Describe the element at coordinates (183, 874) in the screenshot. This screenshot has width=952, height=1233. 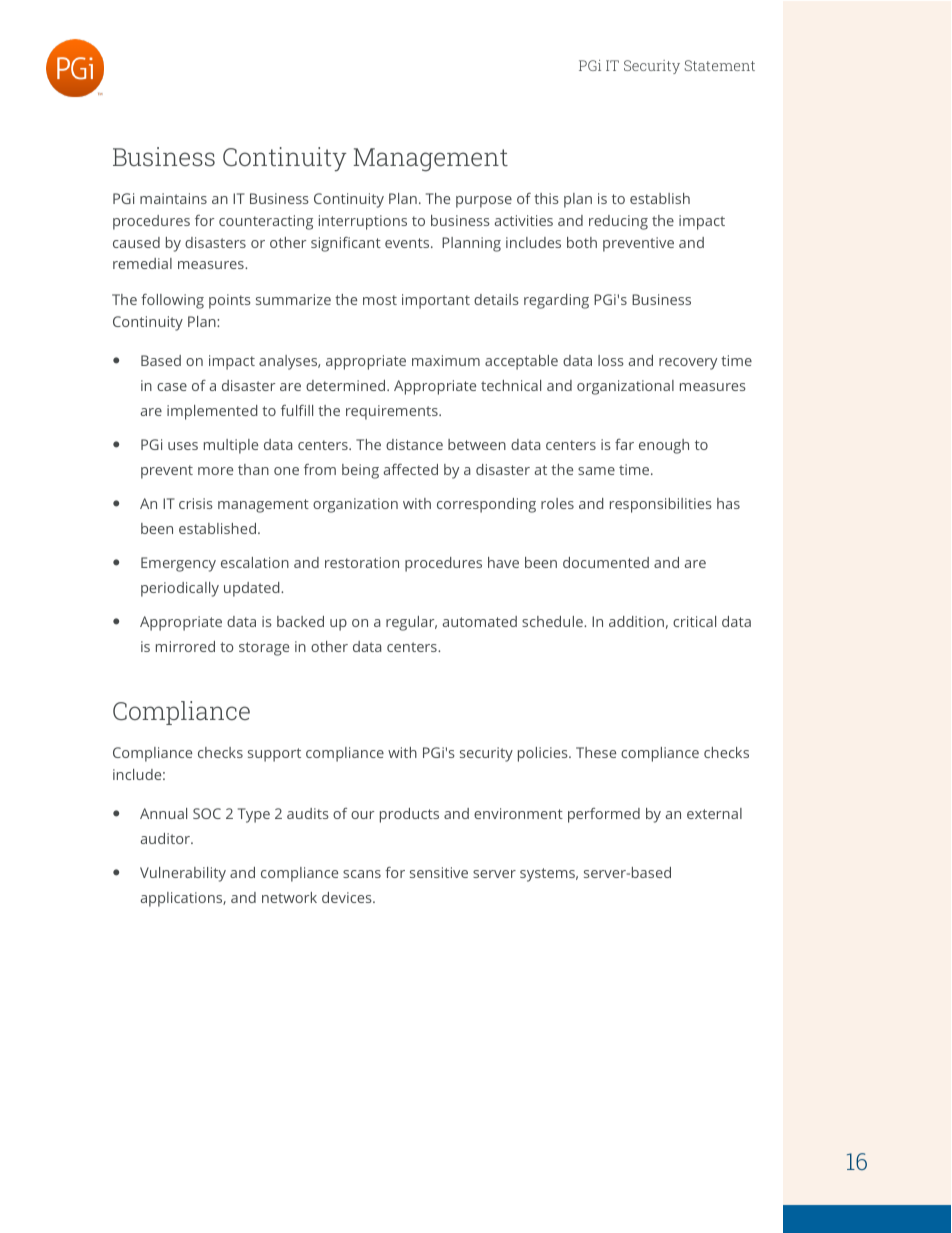
I see `Vulnerability` at that location.
